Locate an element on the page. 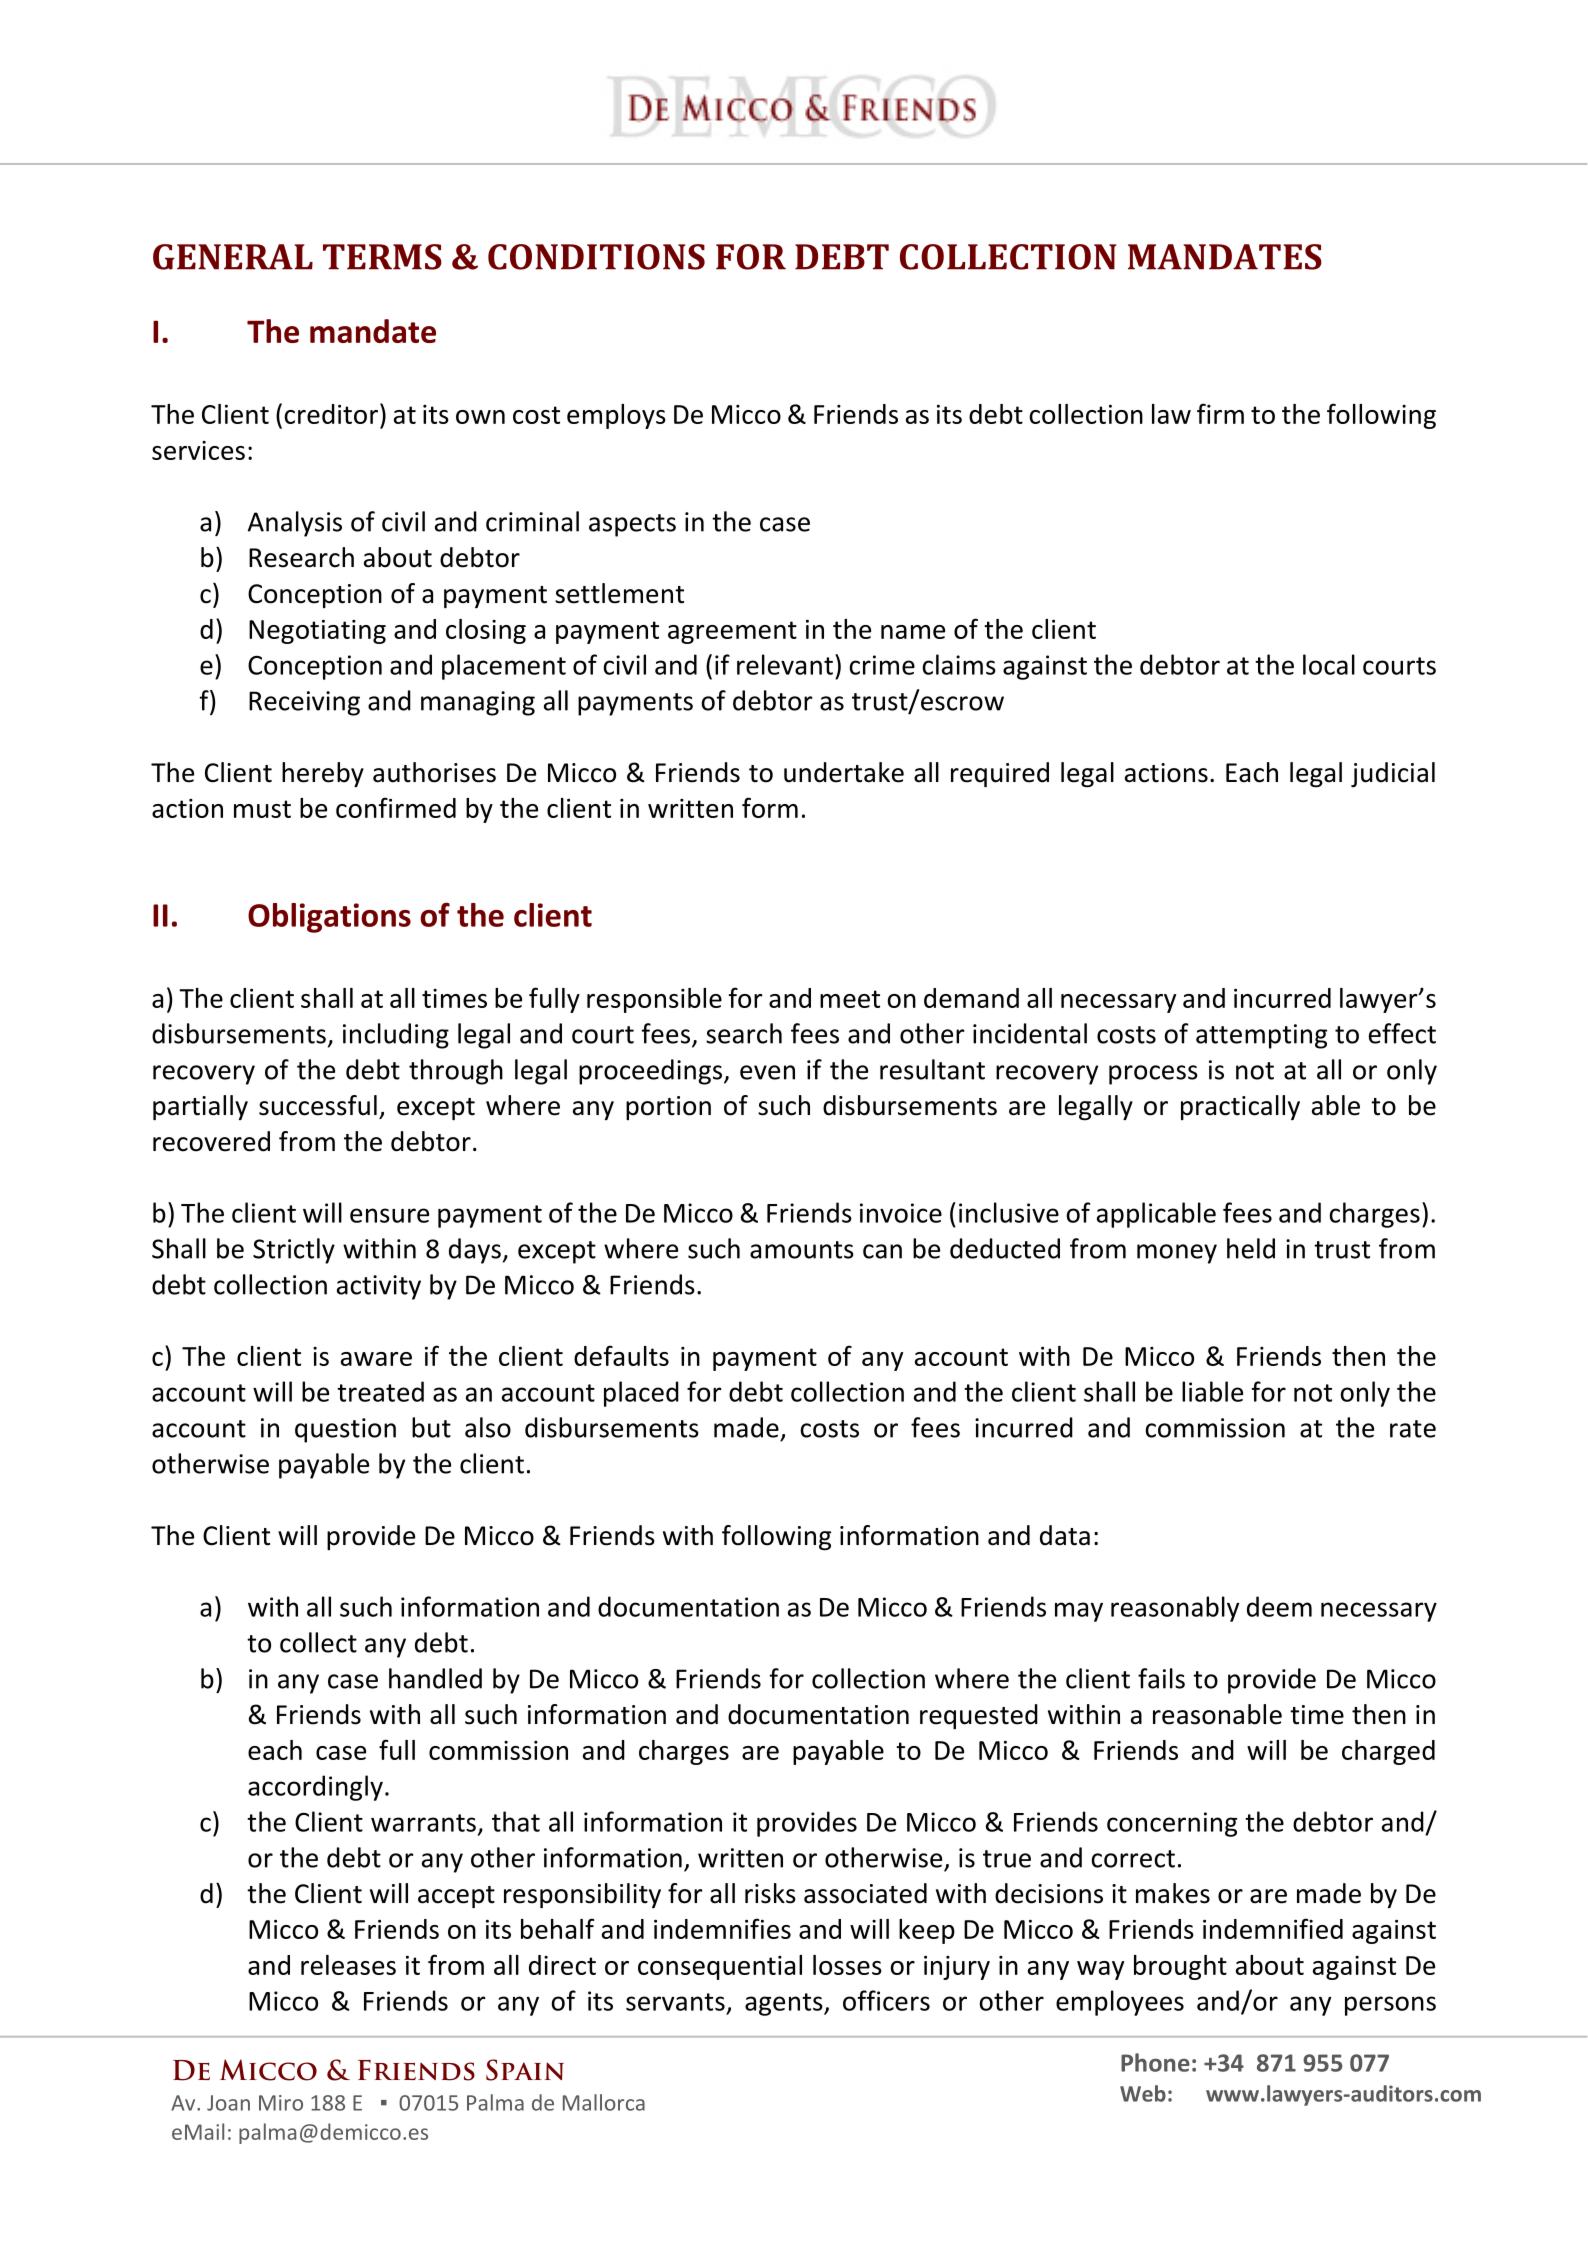 The image size is (1588, 2246). amounts is located at coordinates (802, 1250).
